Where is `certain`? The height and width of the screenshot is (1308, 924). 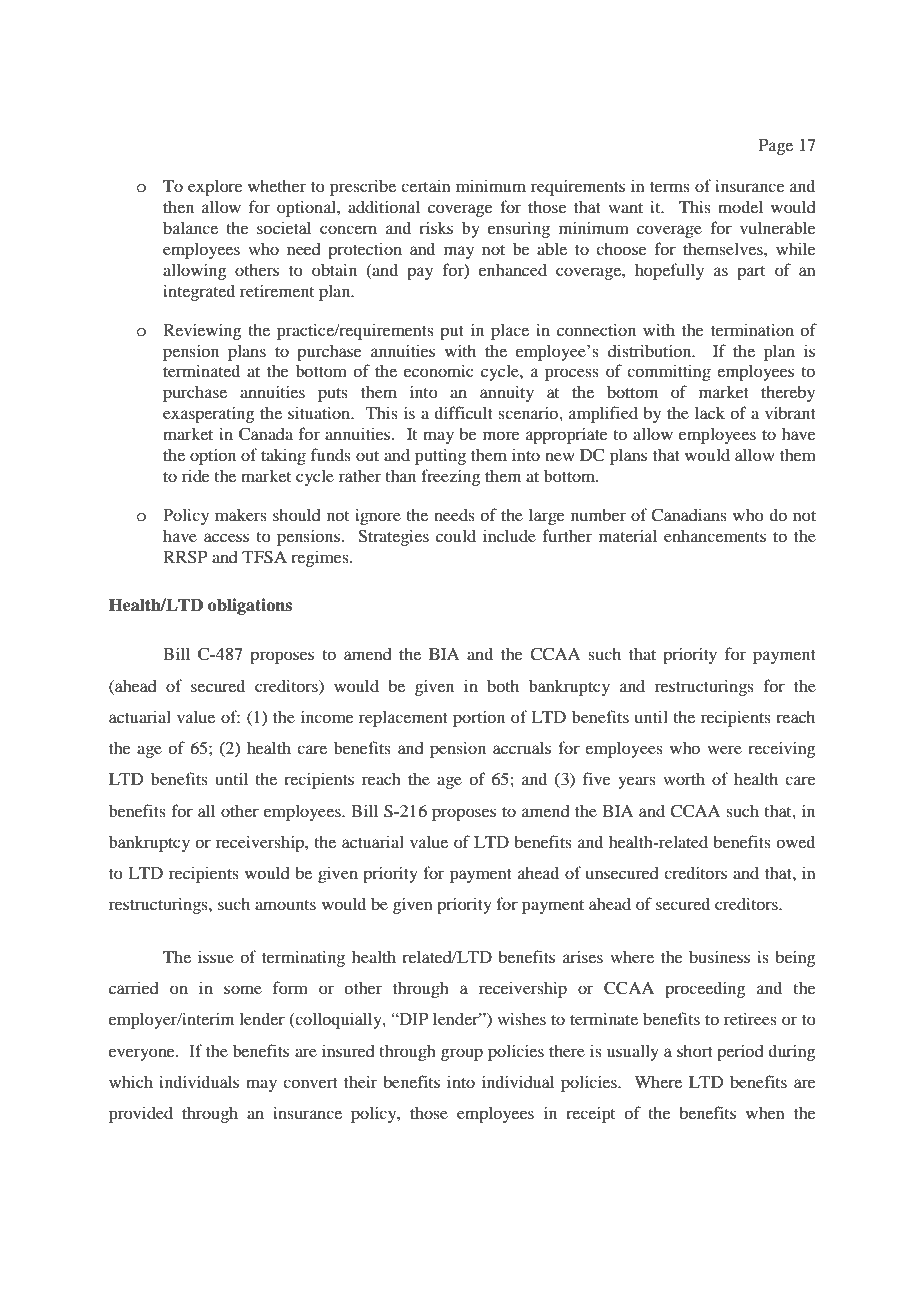 certain is located at coordinates (426, 185).
